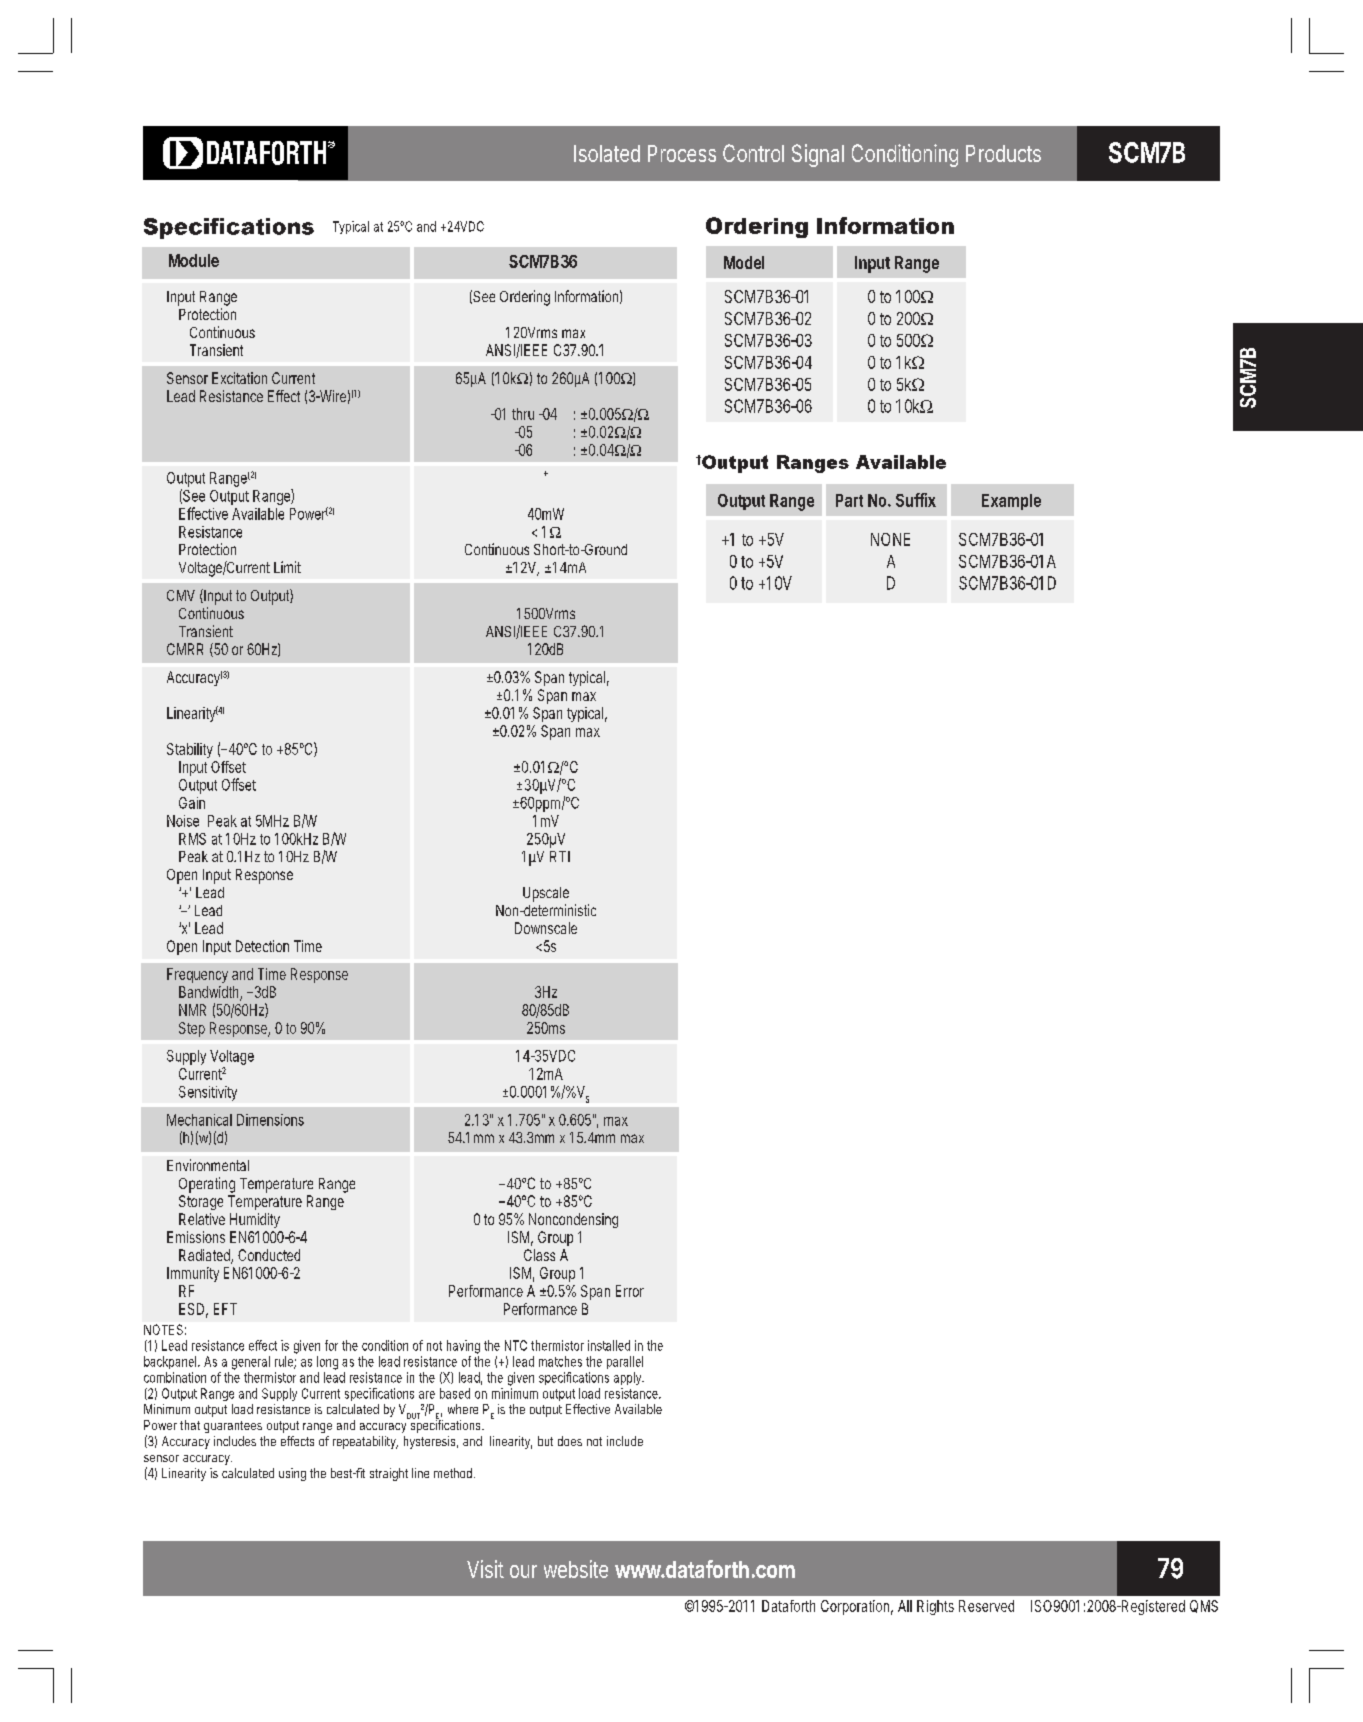 The width and height of the screenshot is (1363, 1722). What do you see at coordinates (270, 1120) in the screenshot?
I see `Dimensions` at bounding box center [270, 1120].
